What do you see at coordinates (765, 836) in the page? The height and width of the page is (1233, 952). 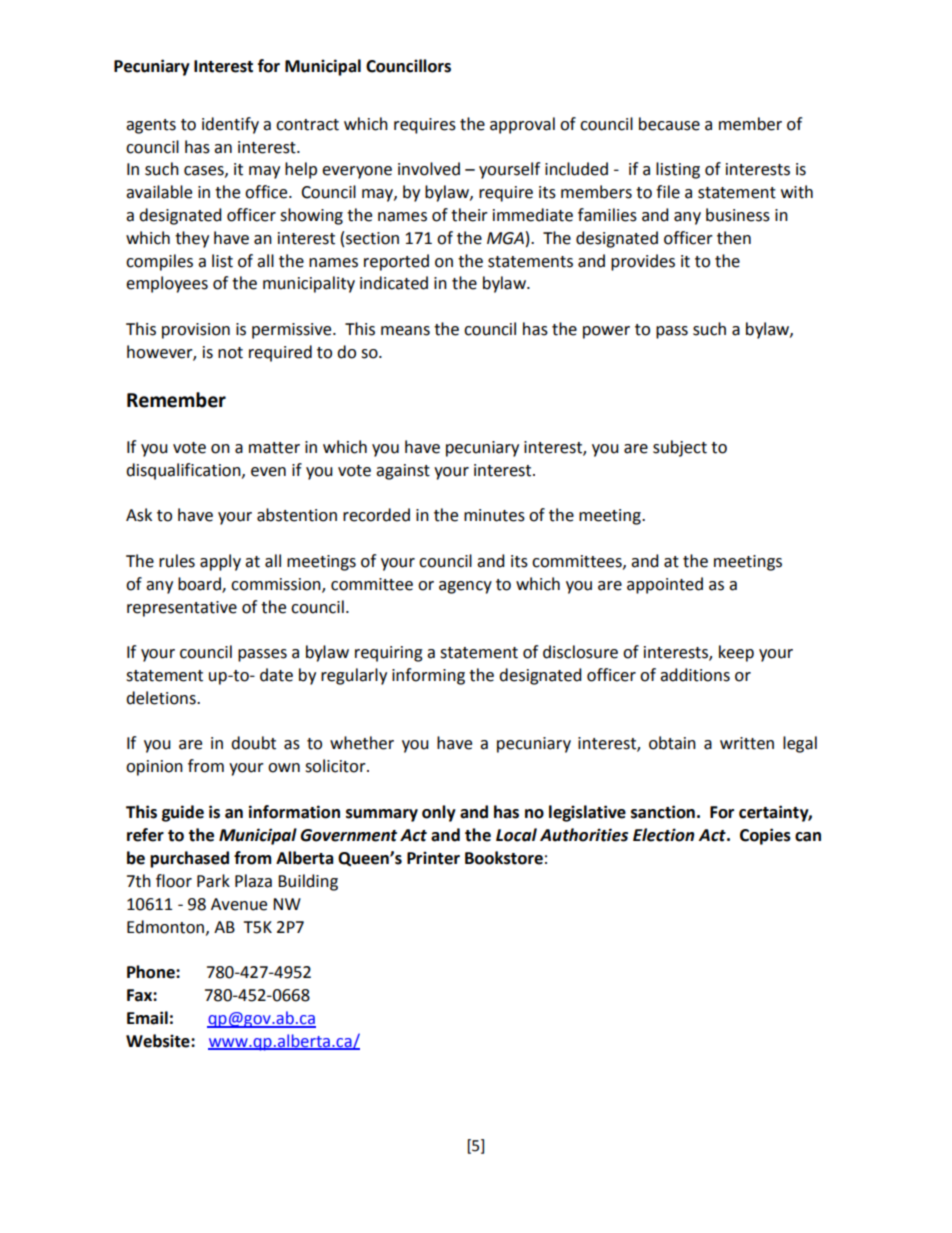 I see `Copies` at bounding box center [765, 836].
